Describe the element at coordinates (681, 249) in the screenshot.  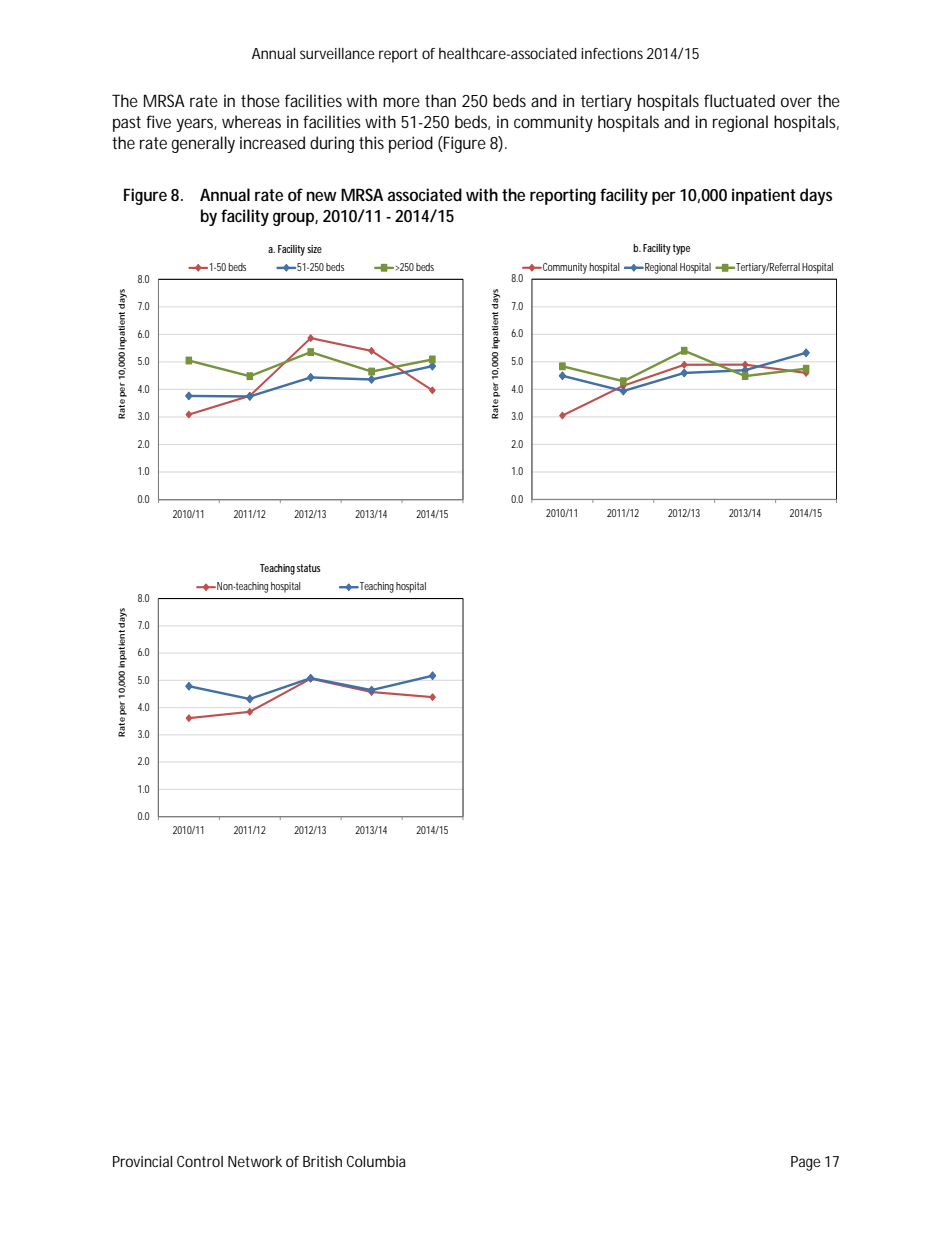
I see `type` at that location.
